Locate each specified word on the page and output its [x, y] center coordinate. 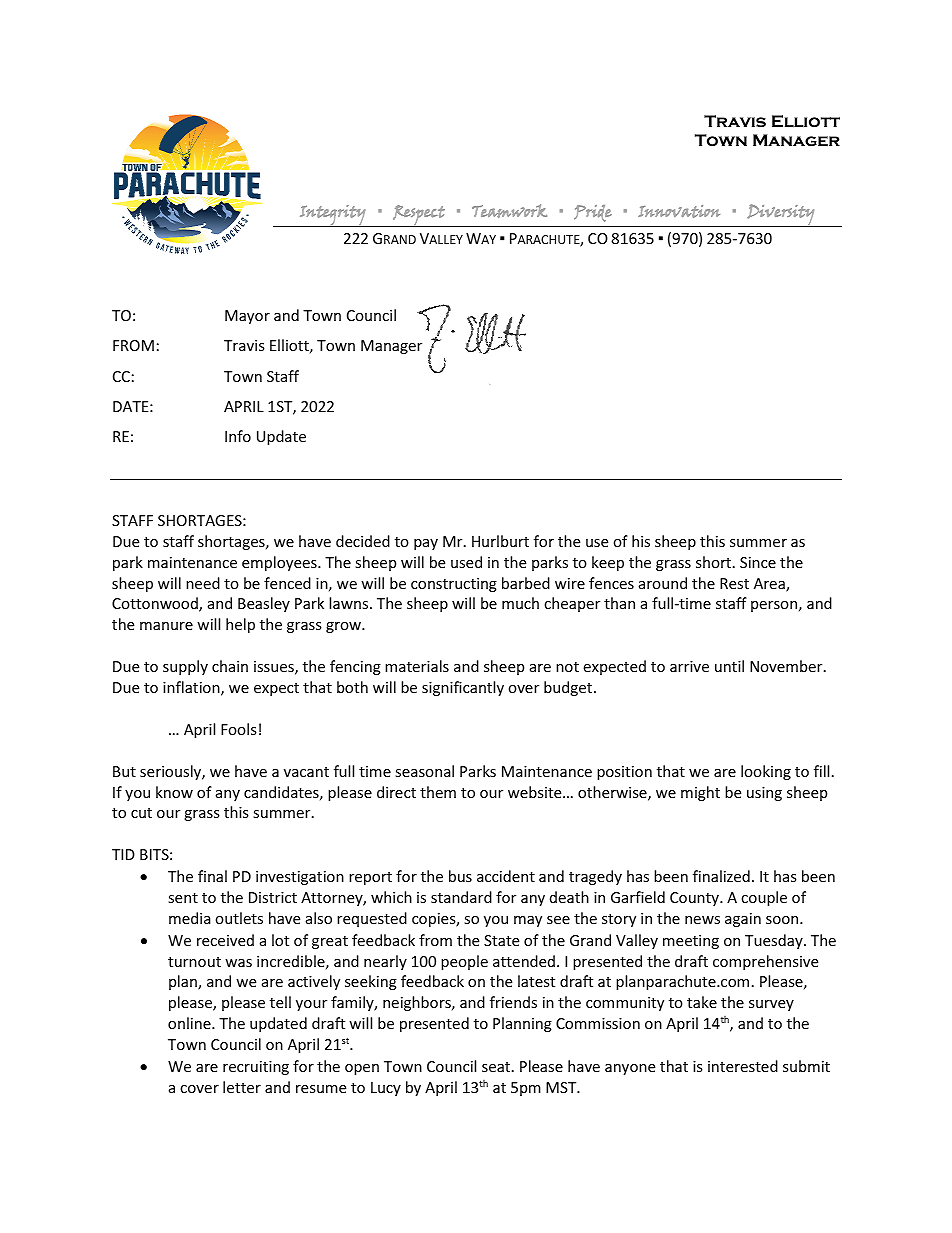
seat [497, 1067]
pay [426, 544]
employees [280, 563]
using [764, 794]
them [438, 792]
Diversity [781, 215]
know [174, 792]
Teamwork [509, 211]
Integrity [333, 216]
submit [806, 1066]
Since [758, 562]
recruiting [256, 1068]
